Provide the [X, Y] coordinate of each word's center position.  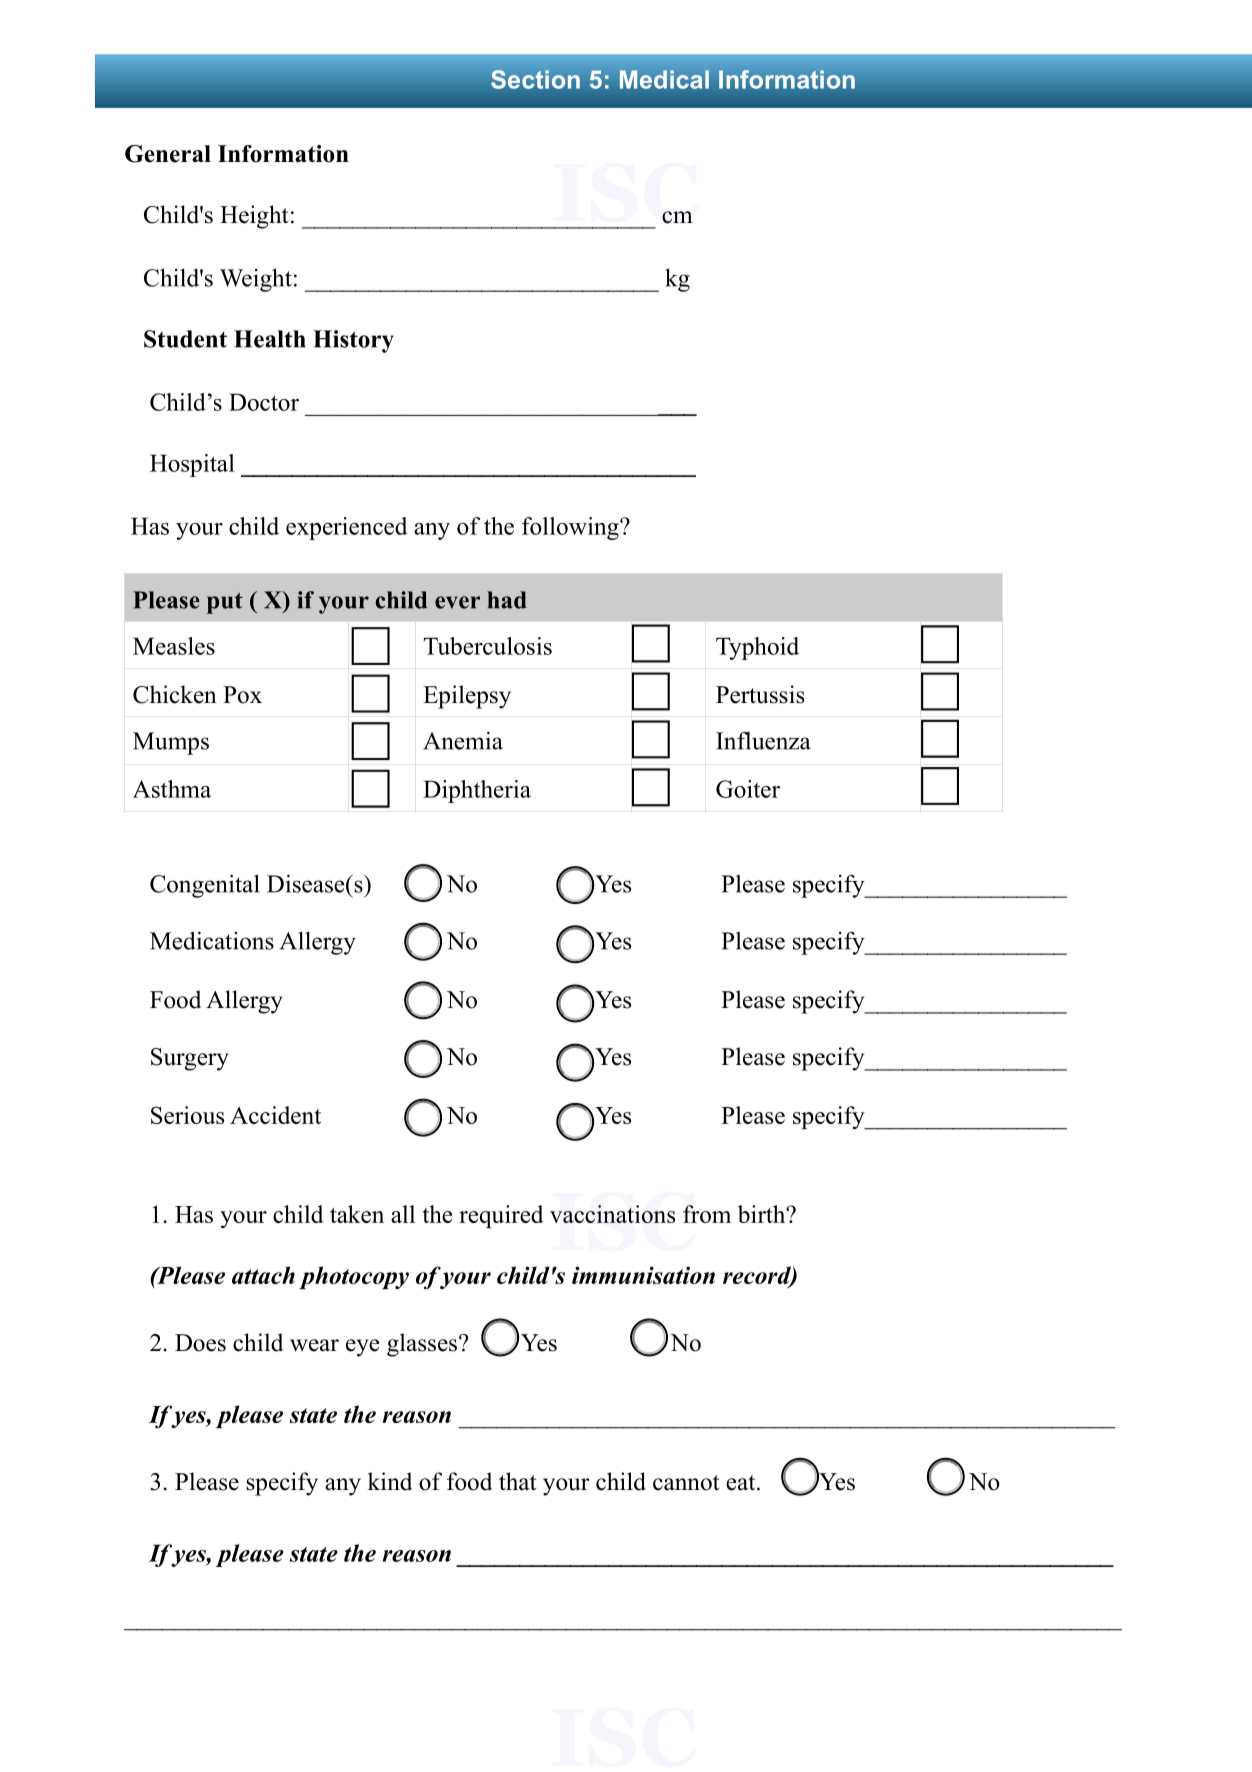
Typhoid [757, 648]
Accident [275, 1115]
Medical [664, 79]
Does [200, 1343]
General [168, 154]
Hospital [192, 465]
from [707, 1214]
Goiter [748, 789]
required [501, 1216]
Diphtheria [477, 791]
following [571, 528]
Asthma [172, 789]
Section [535, 79]
